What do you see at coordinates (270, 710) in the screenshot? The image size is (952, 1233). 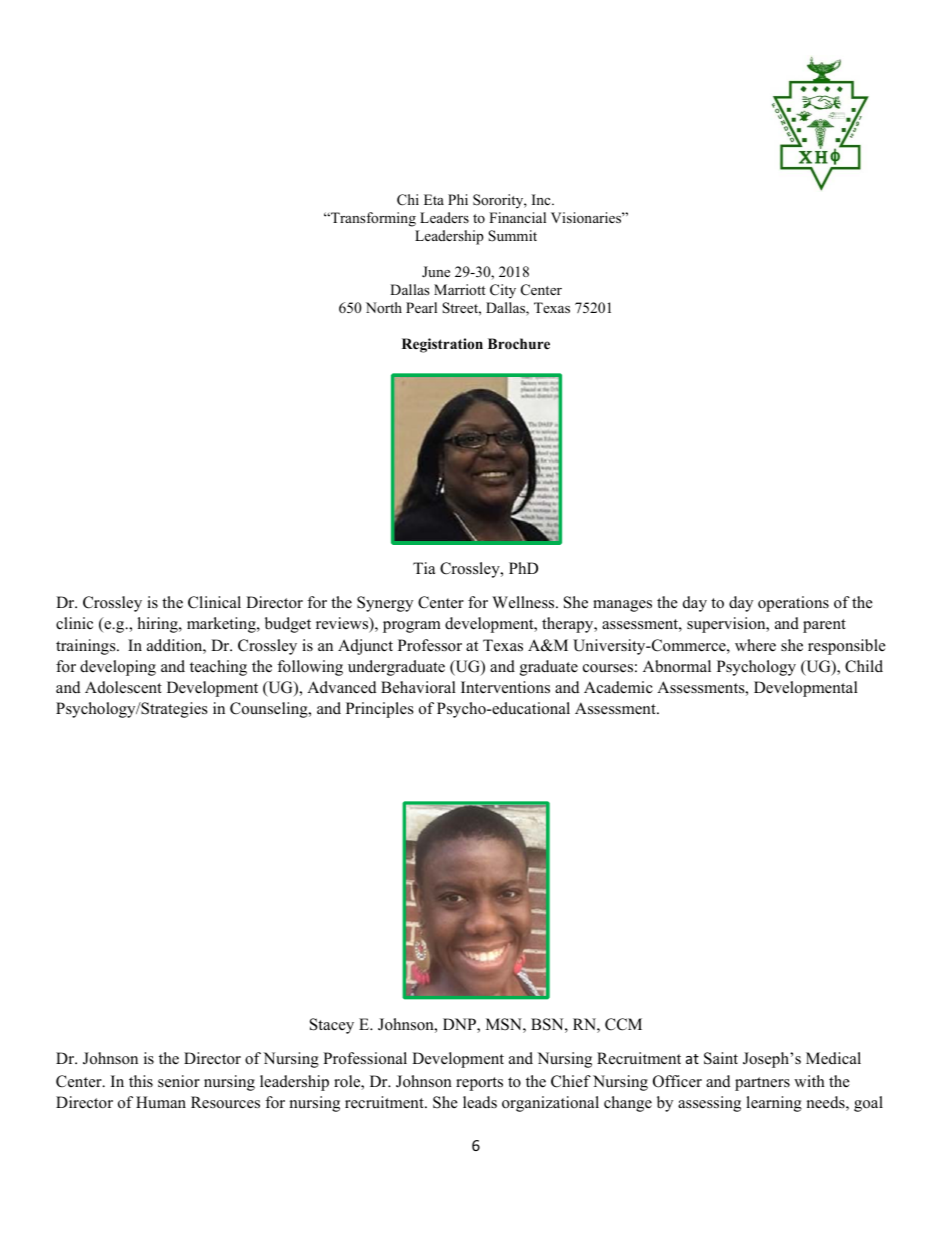 I see `Counseling` at bounding box center [270, 710].
